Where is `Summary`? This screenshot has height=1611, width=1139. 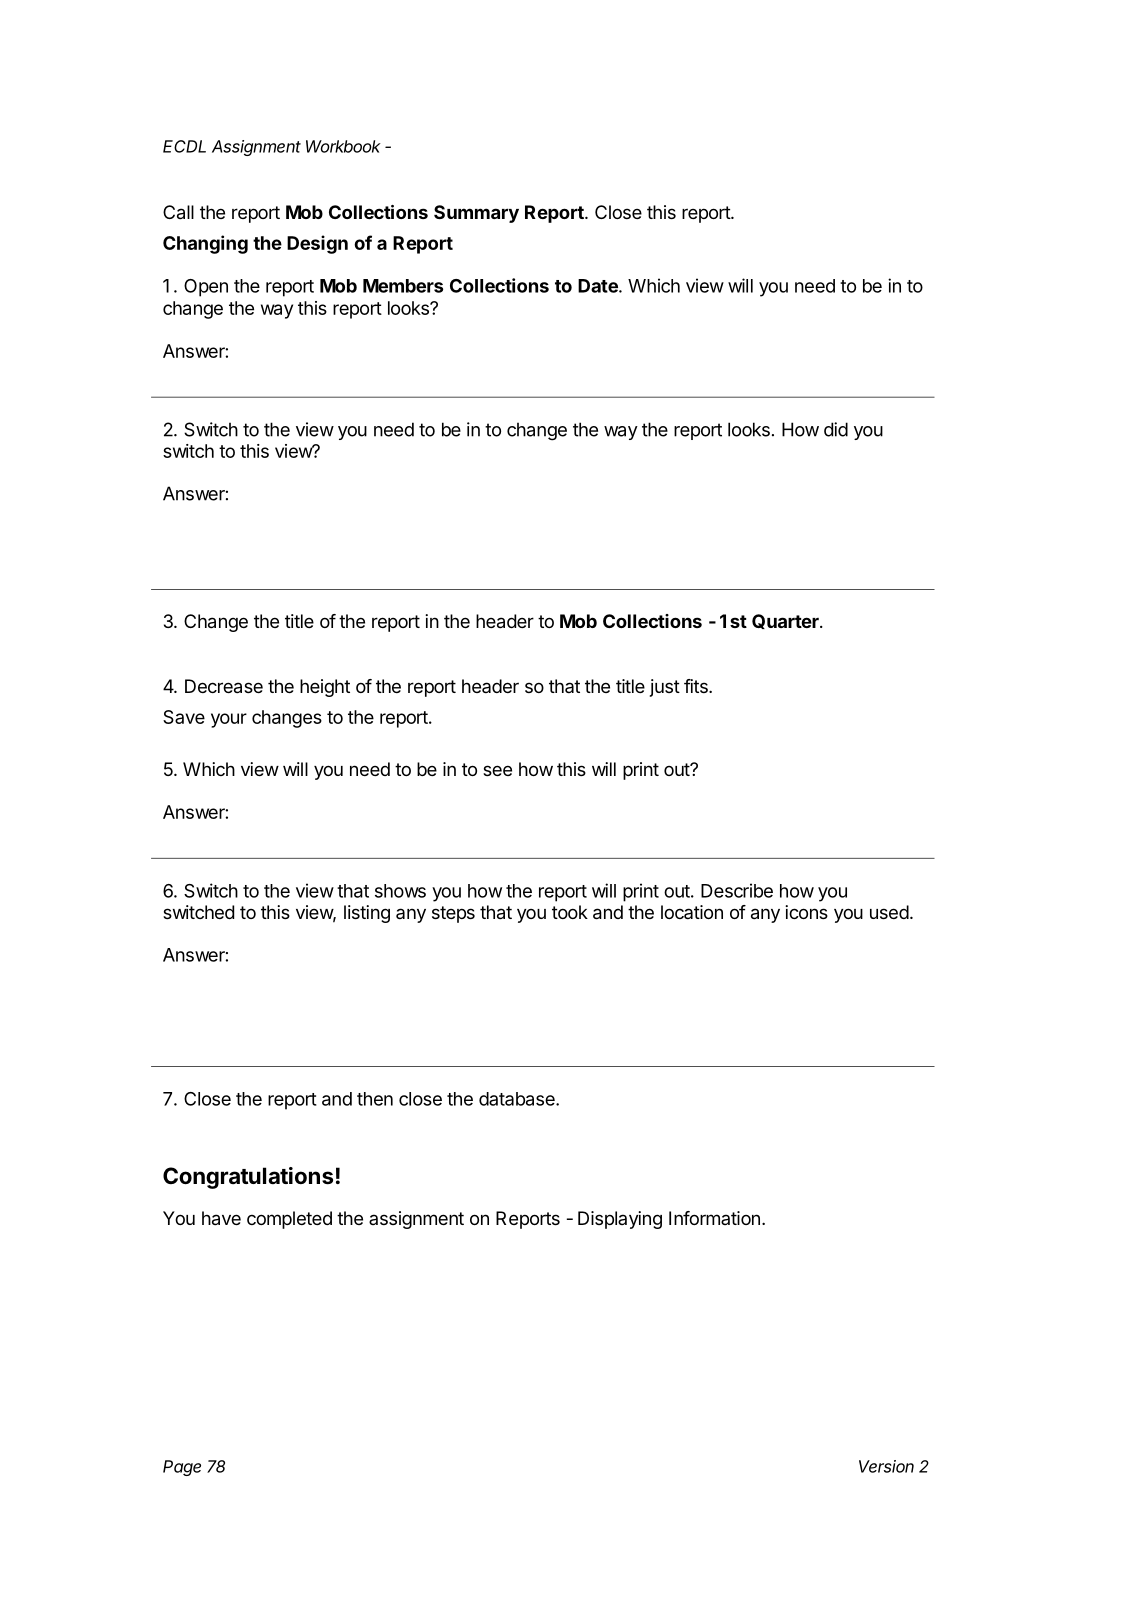
Summary is located at coordinates (476, 214).
